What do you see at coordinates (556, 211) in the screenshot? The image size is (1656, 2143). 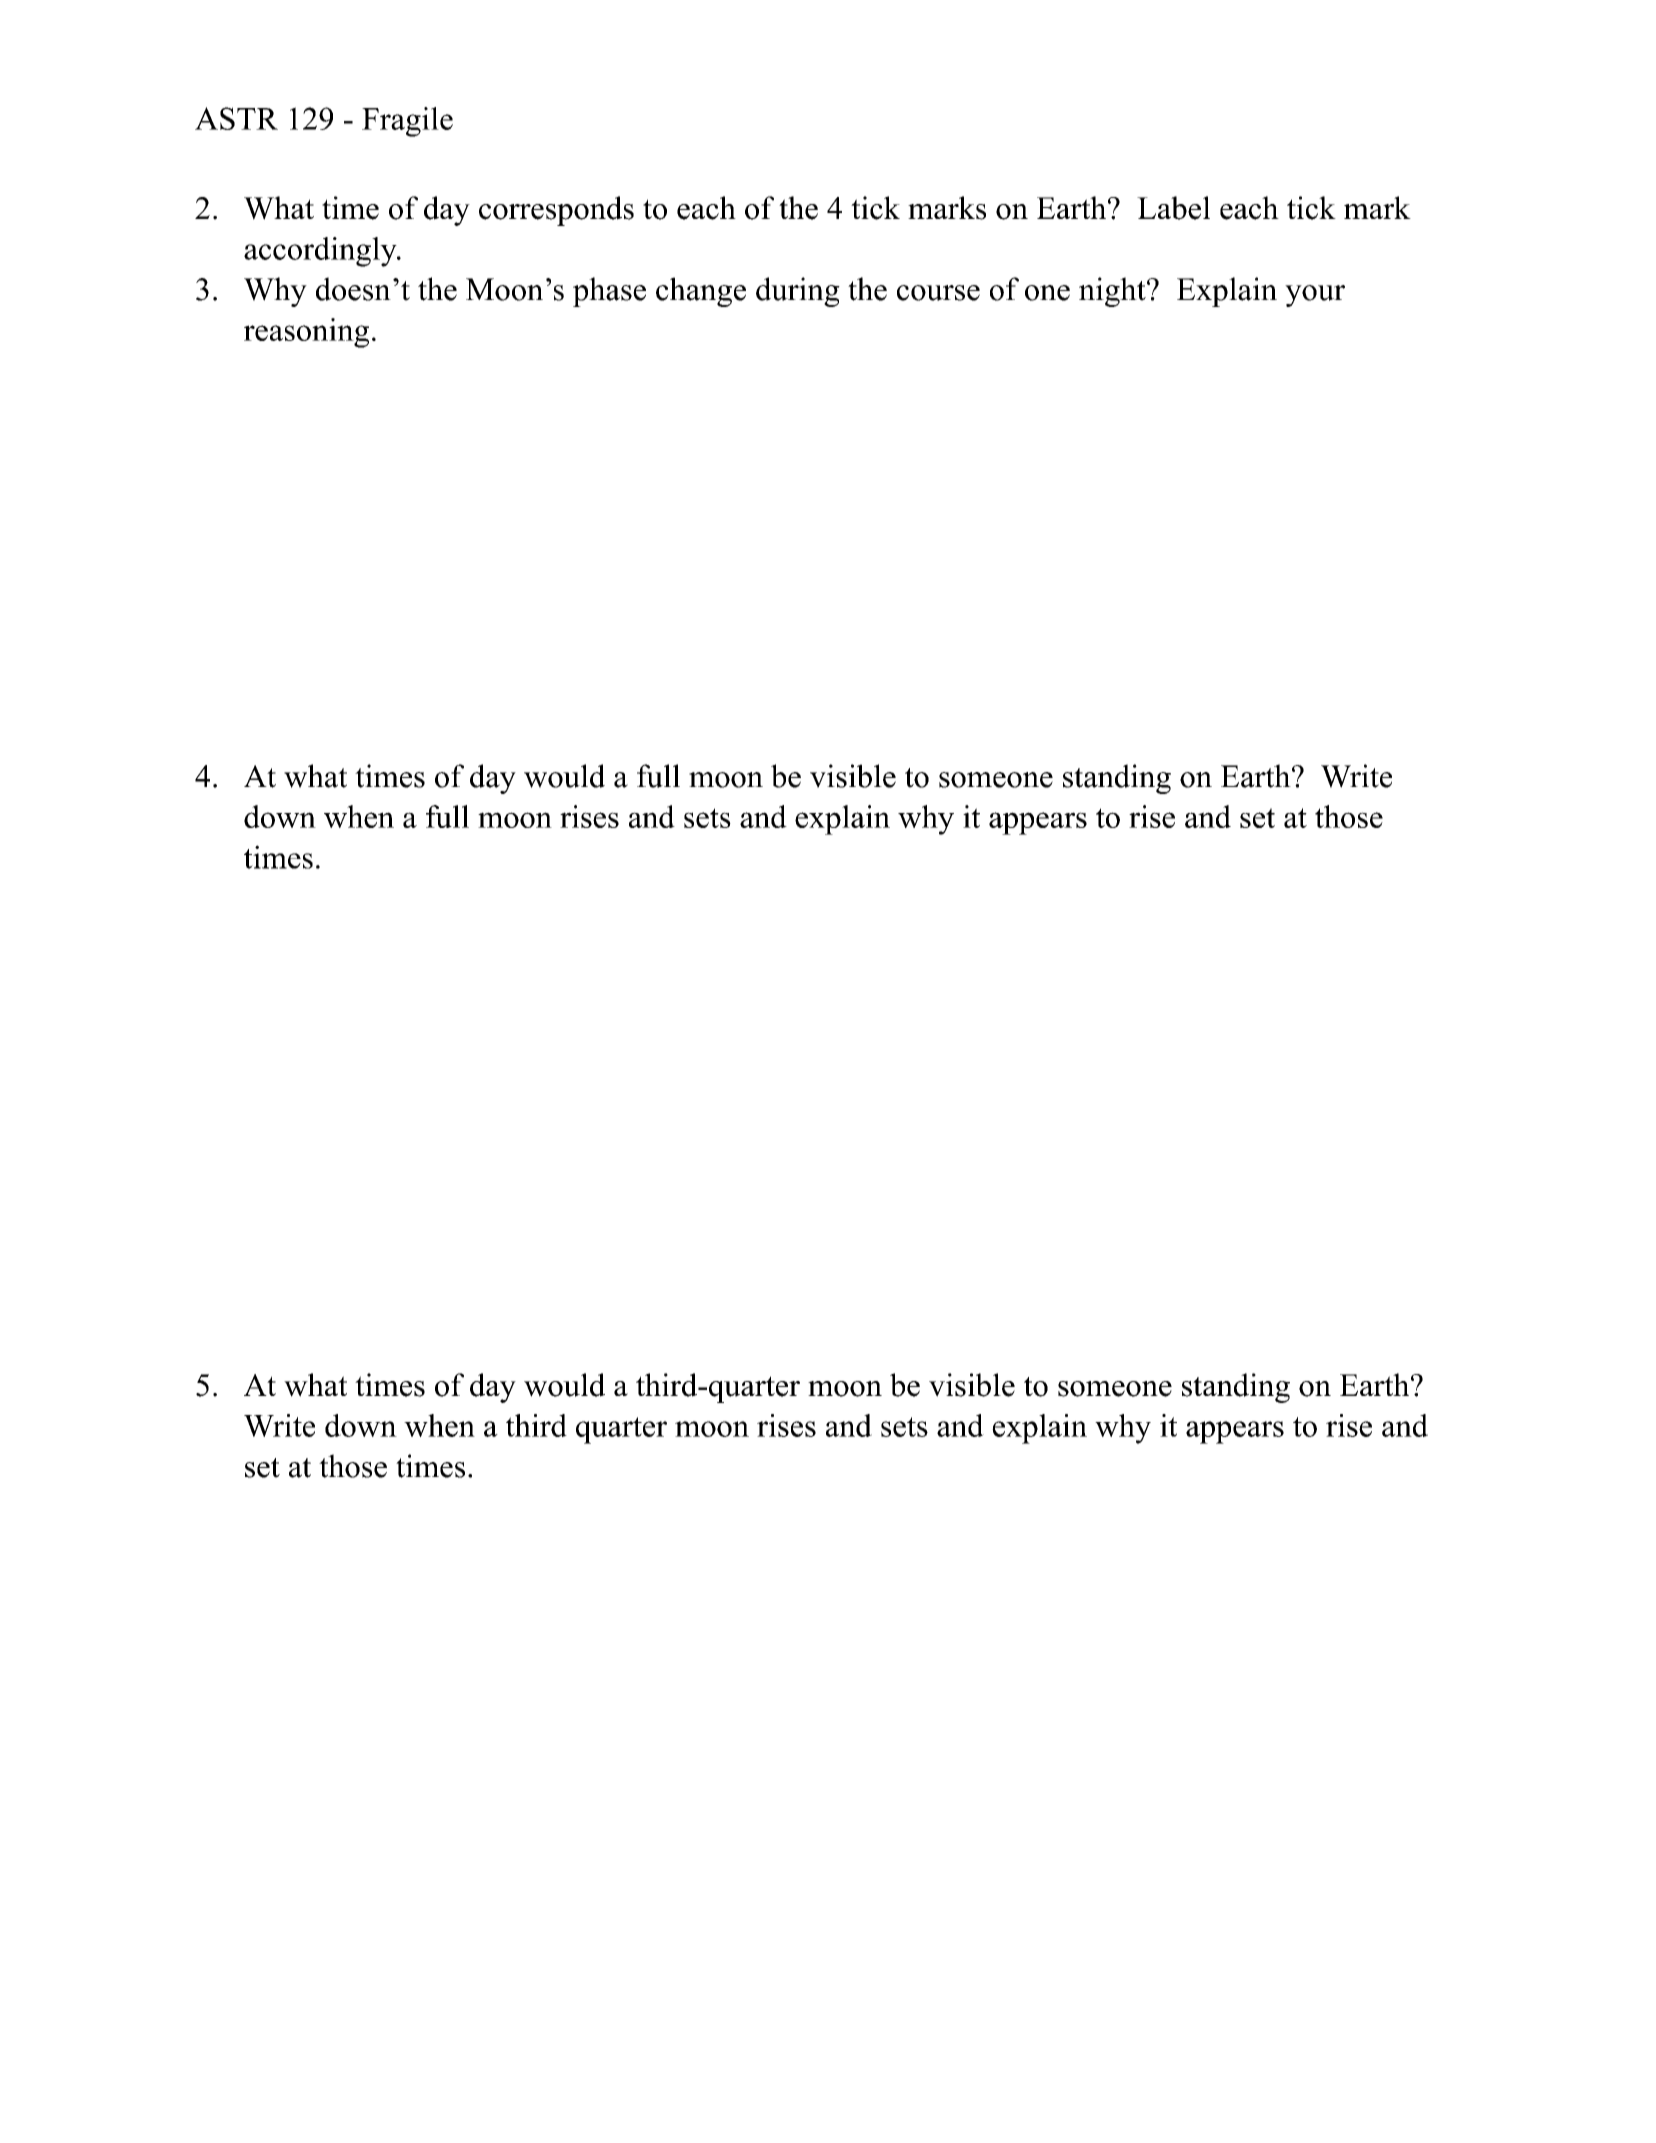 I see `corresponds` at bounding box center [556, 211].
